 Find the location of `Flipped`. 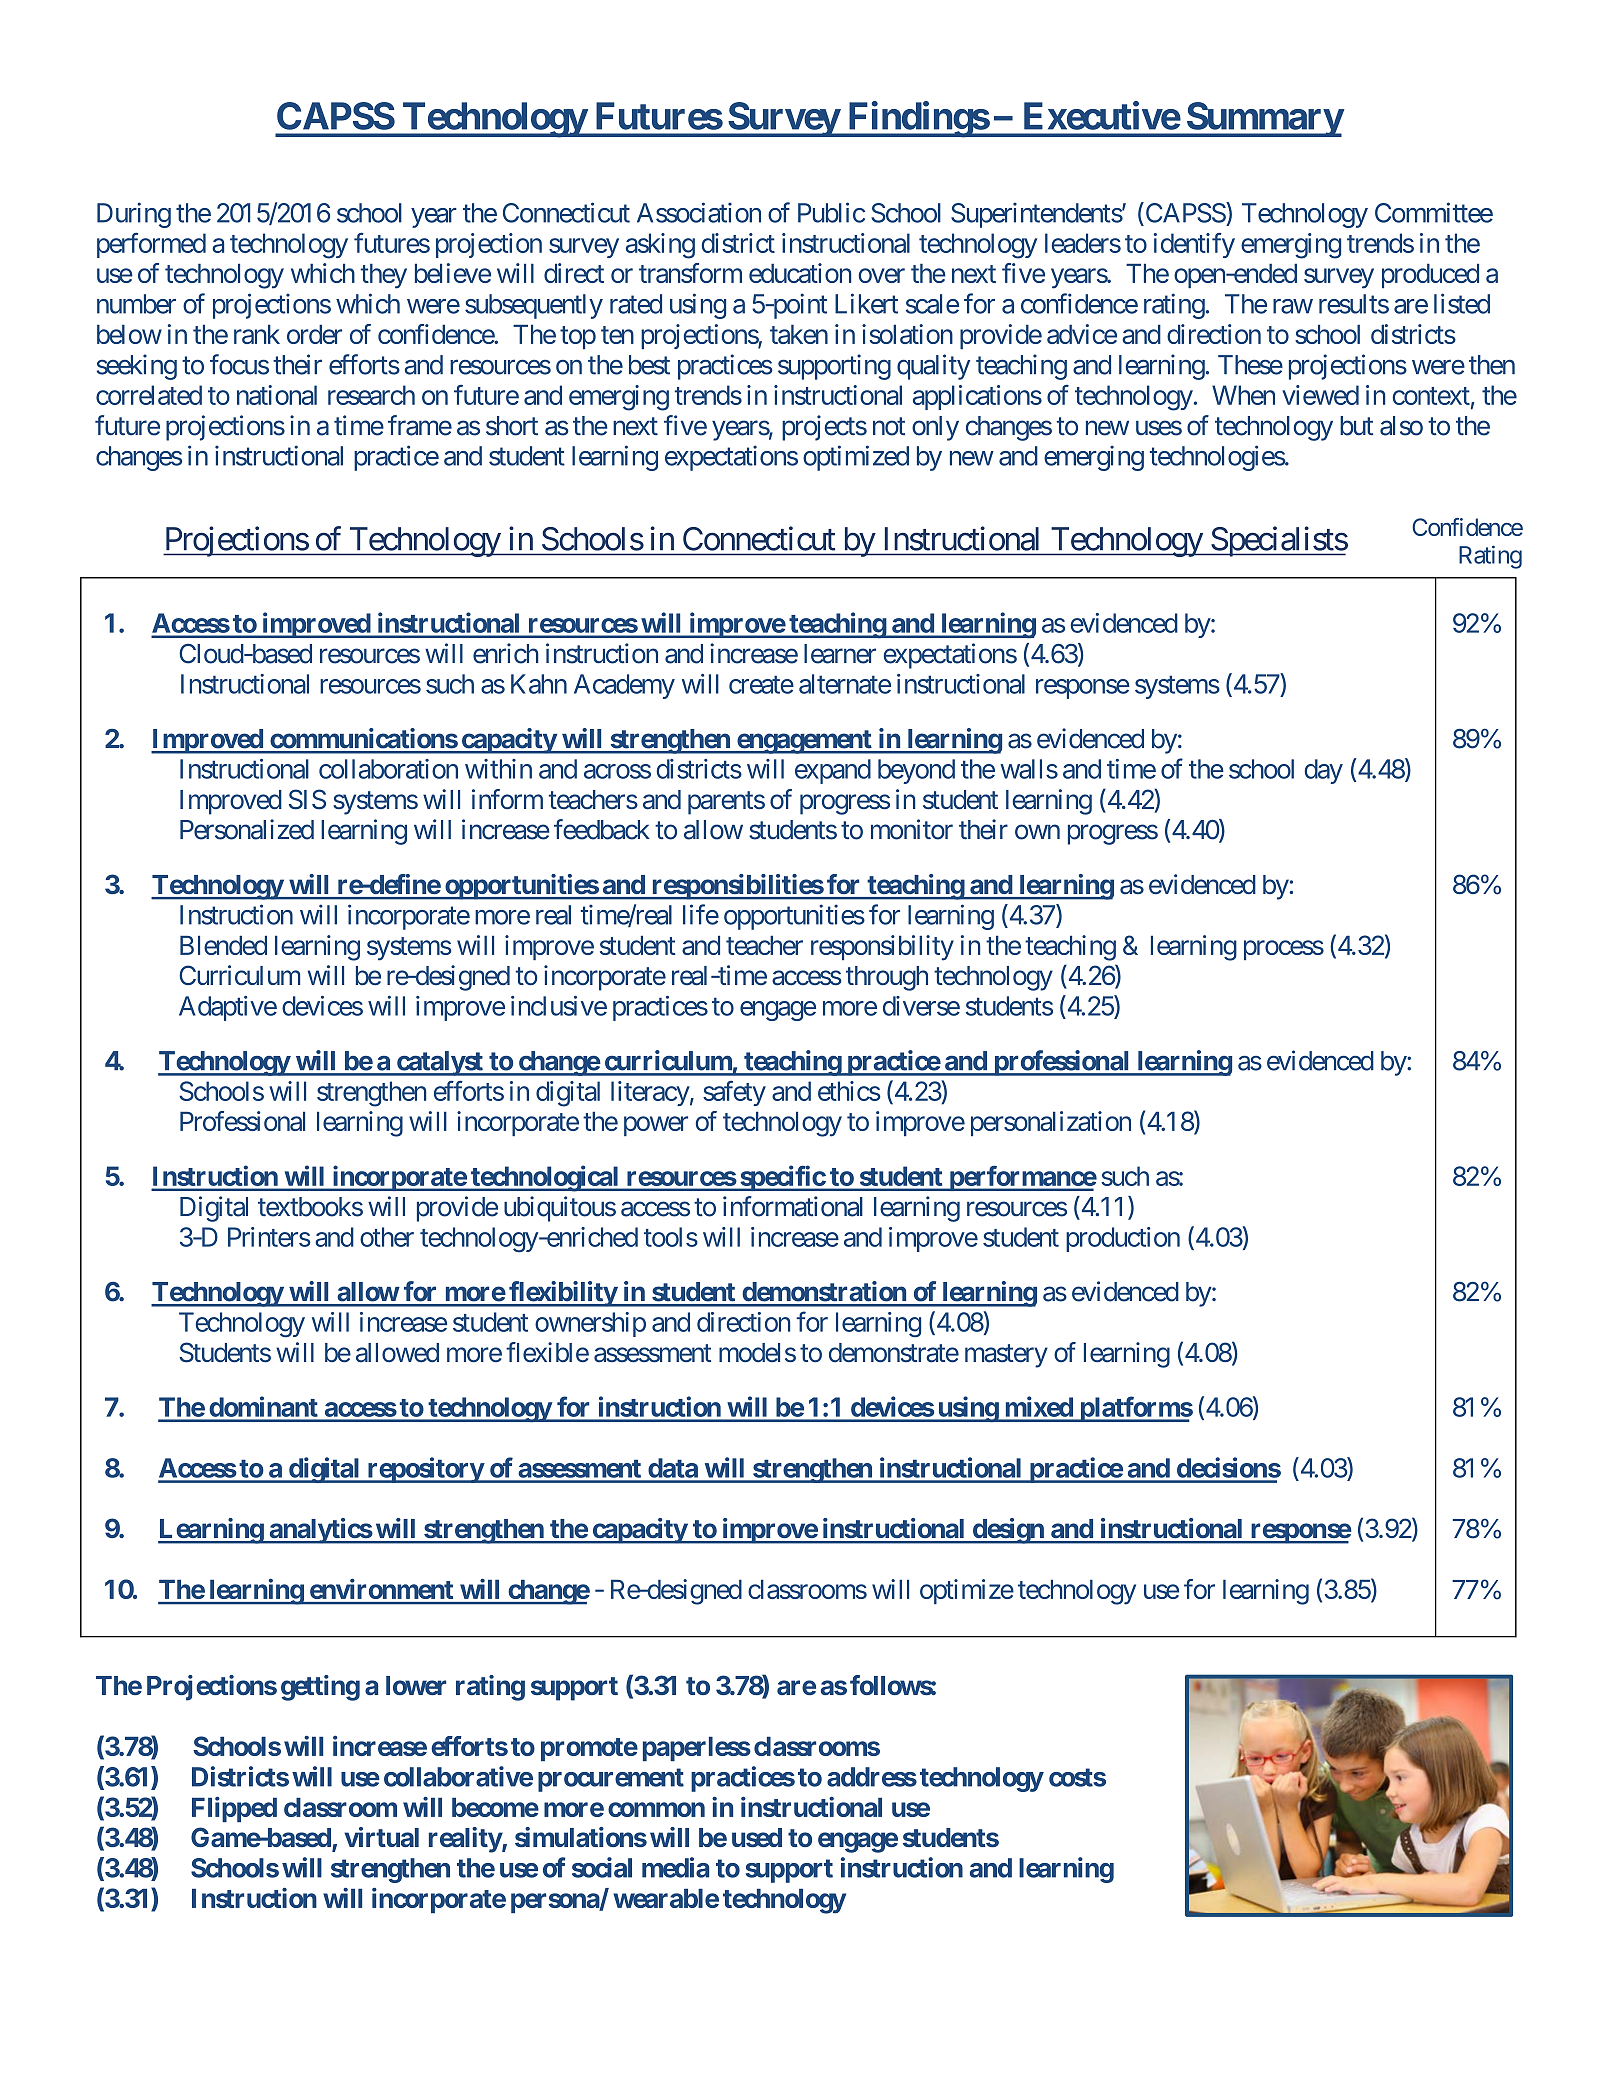

Flipped is located at coordinates (234, 1809).
